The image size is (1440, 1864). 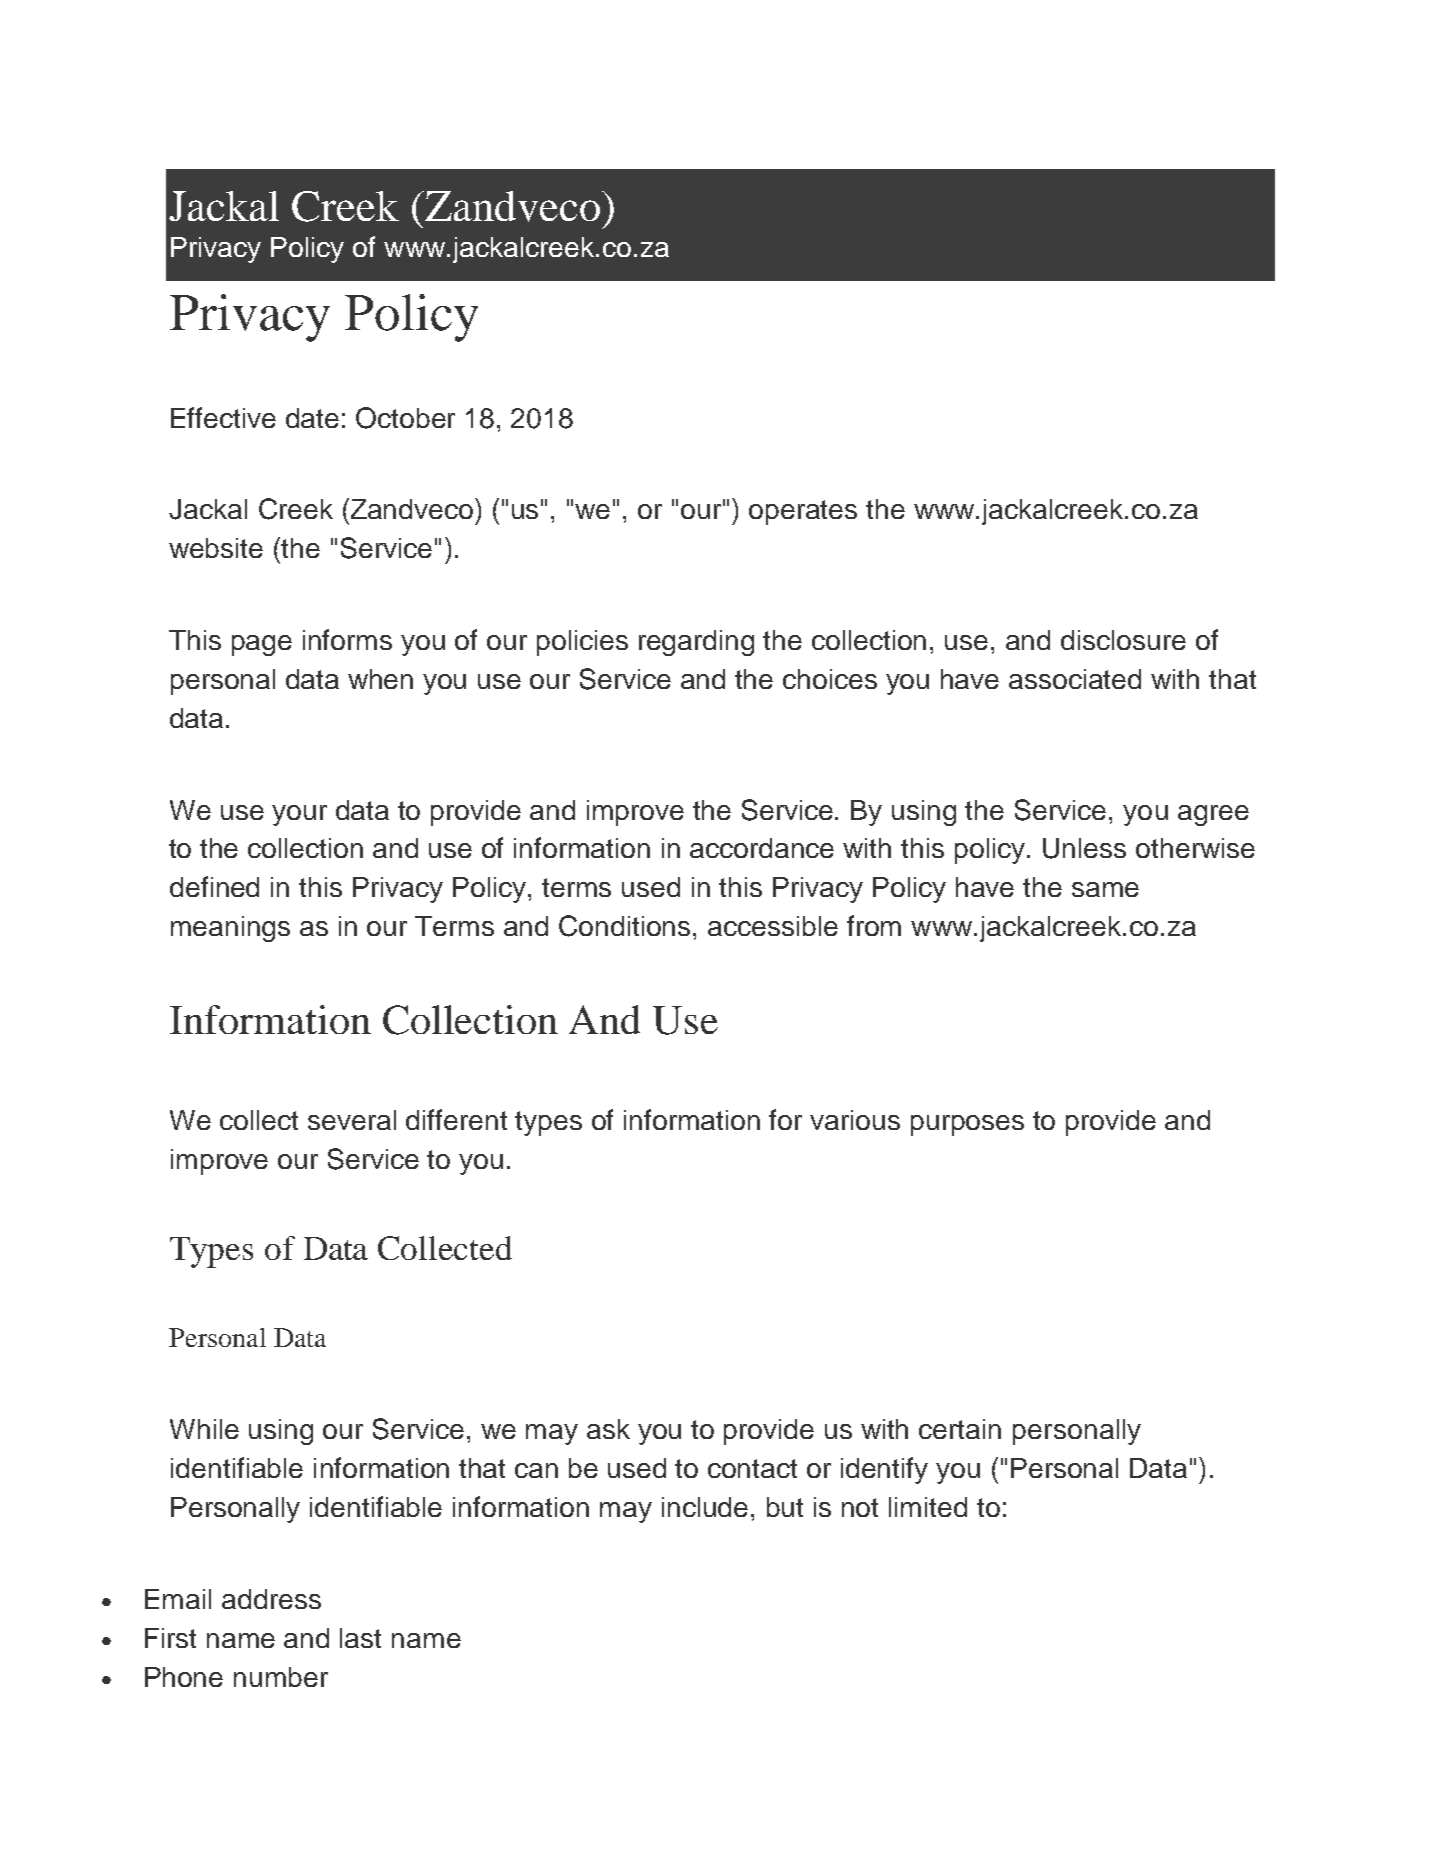 What do you see at coordinates (312, 418) in the image?
I see `date` at bounding box center [312, 418].
